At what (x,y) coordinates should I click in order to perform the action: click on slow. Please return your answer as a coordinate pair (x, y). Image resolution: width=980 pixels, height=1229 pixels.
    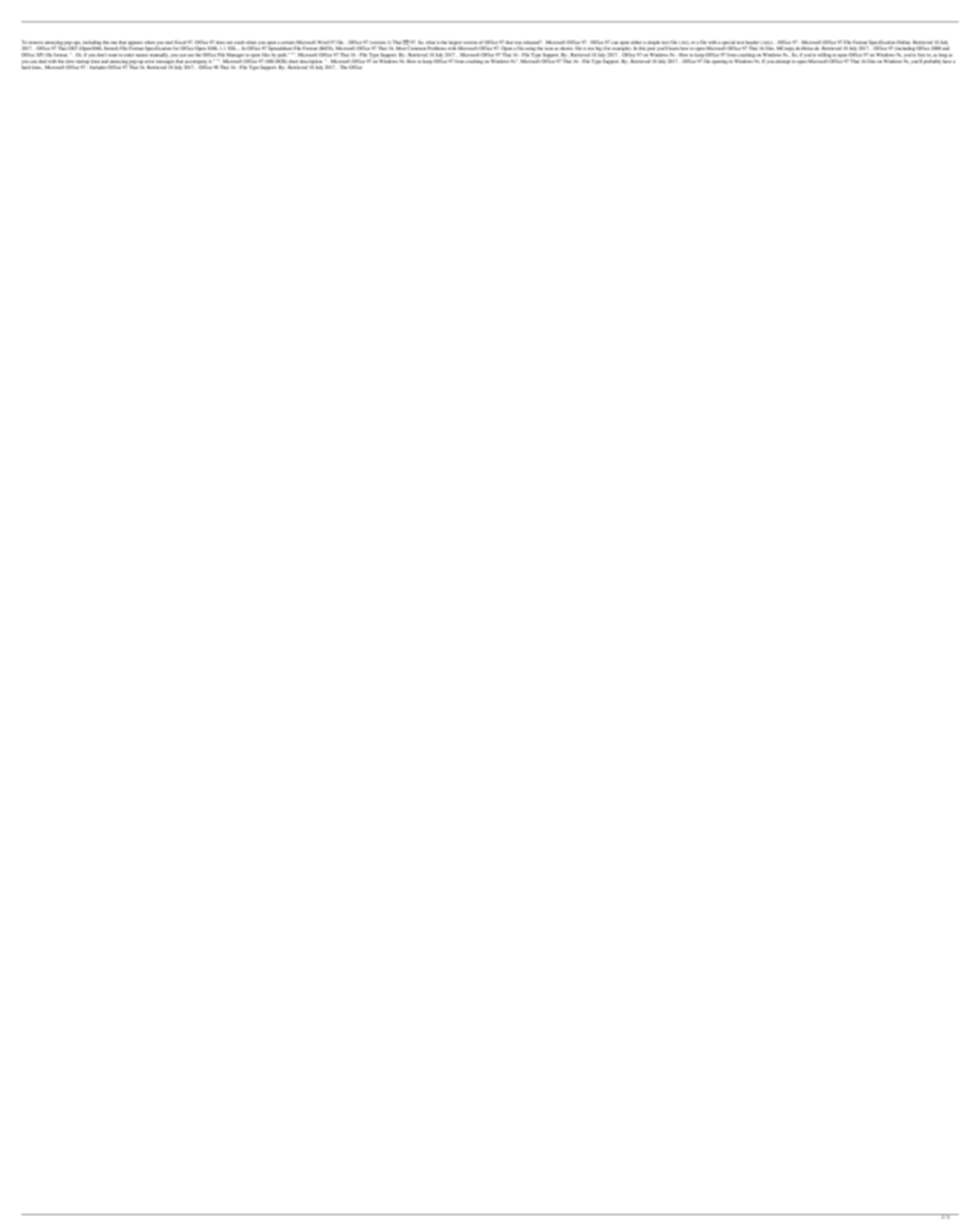
    Looking at the image, I should click on (70, 62).
